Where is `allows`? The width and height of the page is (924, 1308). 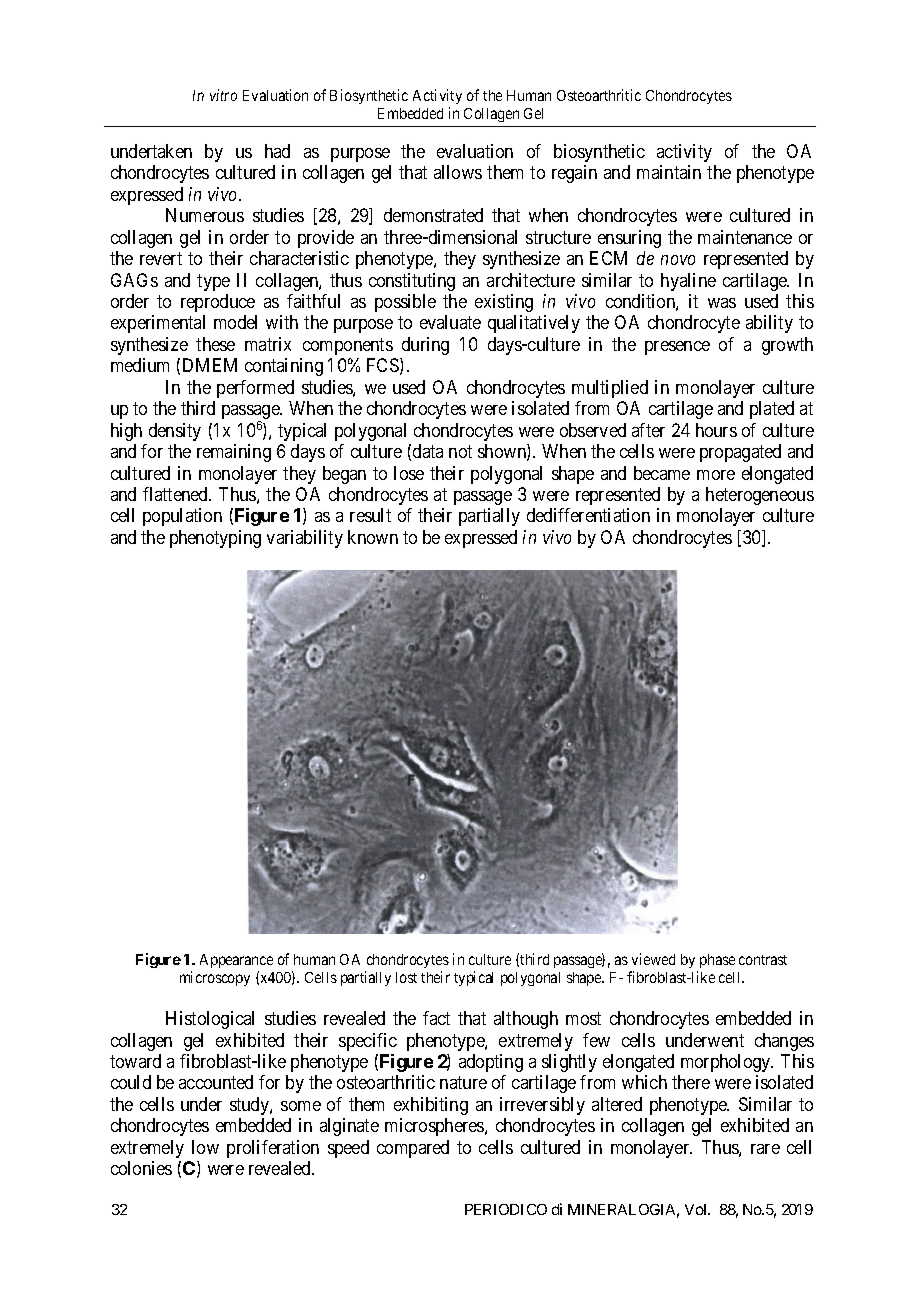
allows is located at coordinates (458, 172).
